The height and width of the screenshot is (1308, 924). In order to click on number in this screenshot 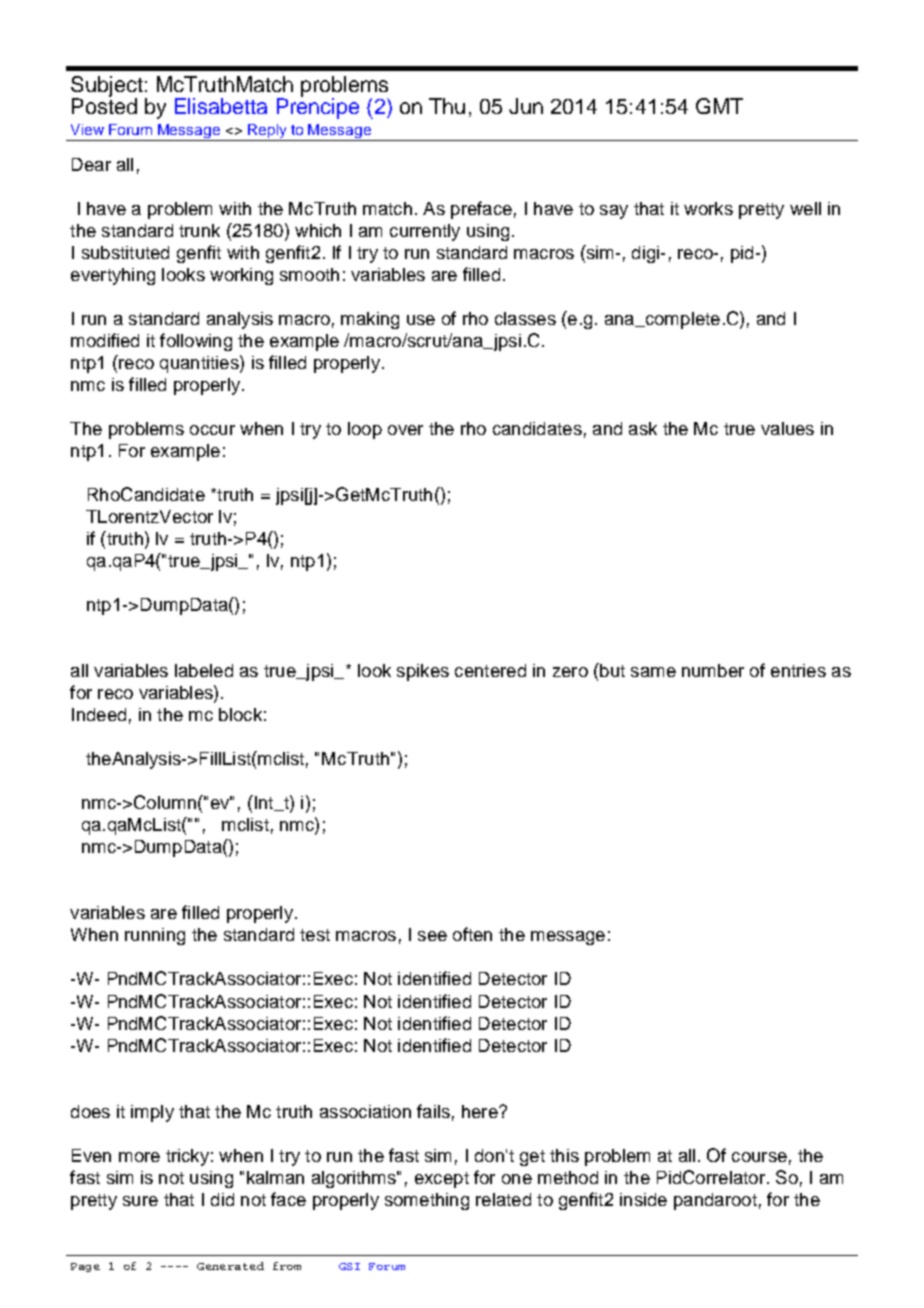, I will do `click(713, 670)`.
